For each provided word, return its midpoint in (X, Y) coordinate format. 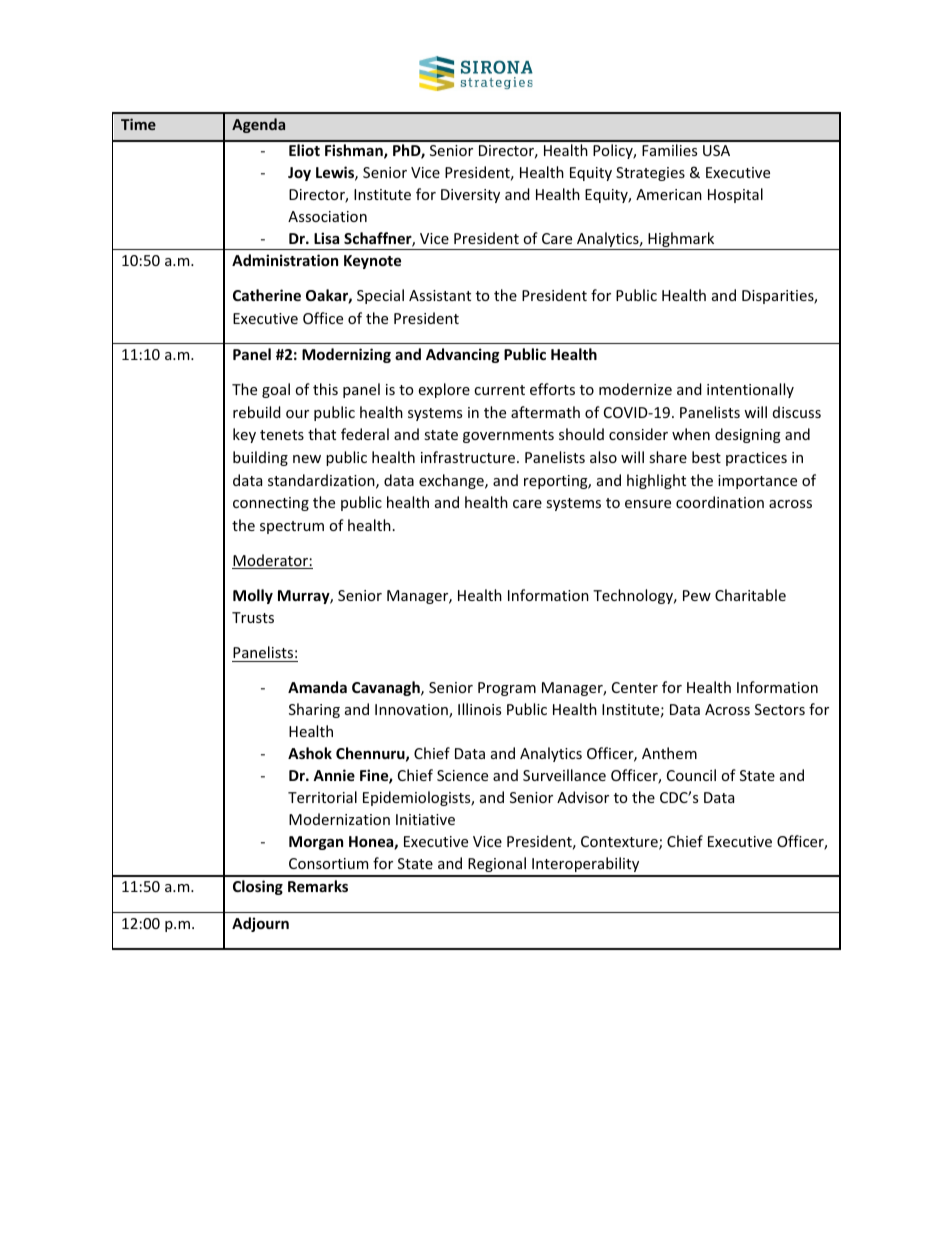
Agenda (258, 125)
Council (691, 775)
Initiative (425, 819)
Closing (258, 887)
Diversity (470, 196)
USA (716, 150)
